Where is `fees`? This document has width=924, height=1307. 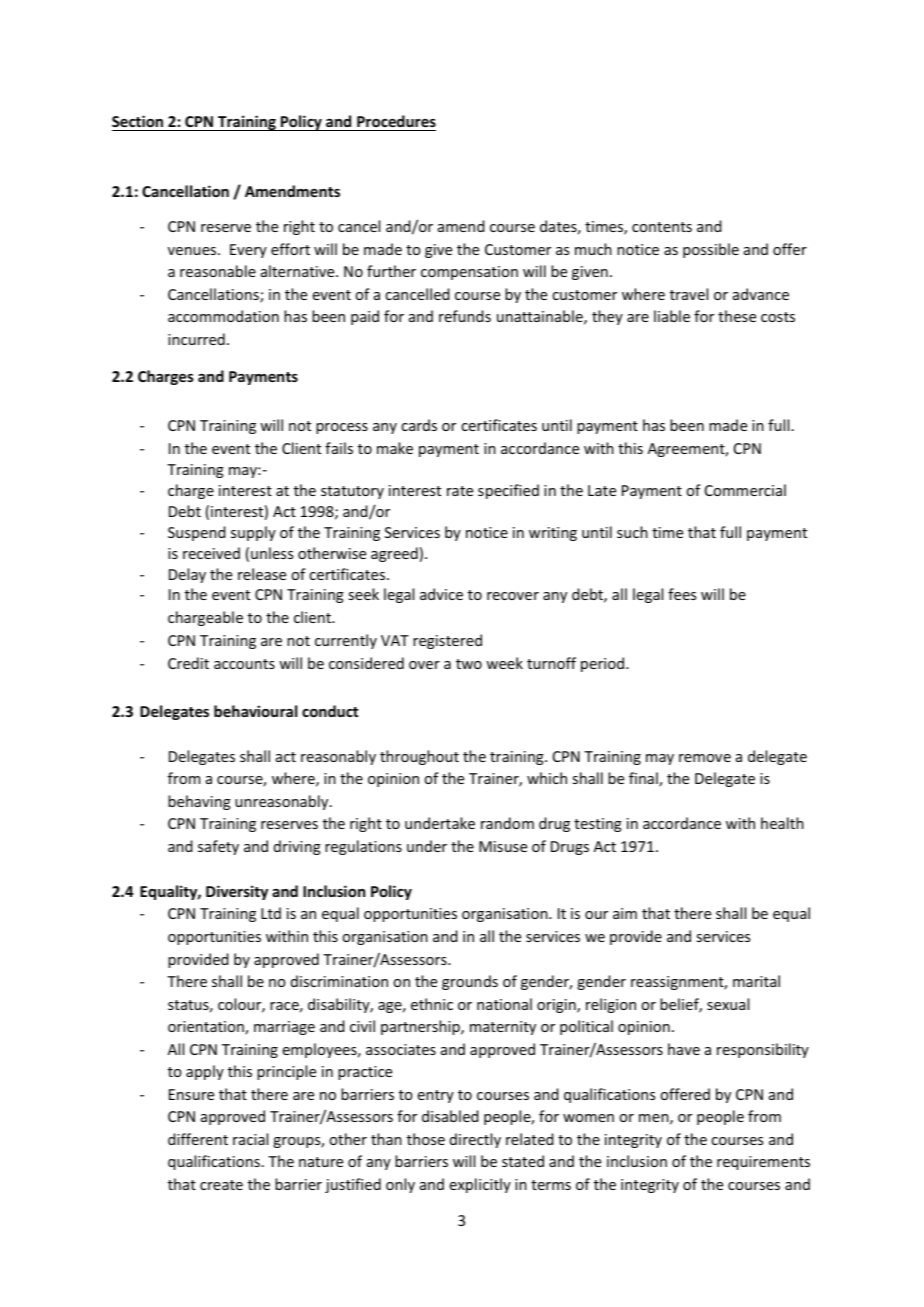 fees is located at coordinates (682, 594).
